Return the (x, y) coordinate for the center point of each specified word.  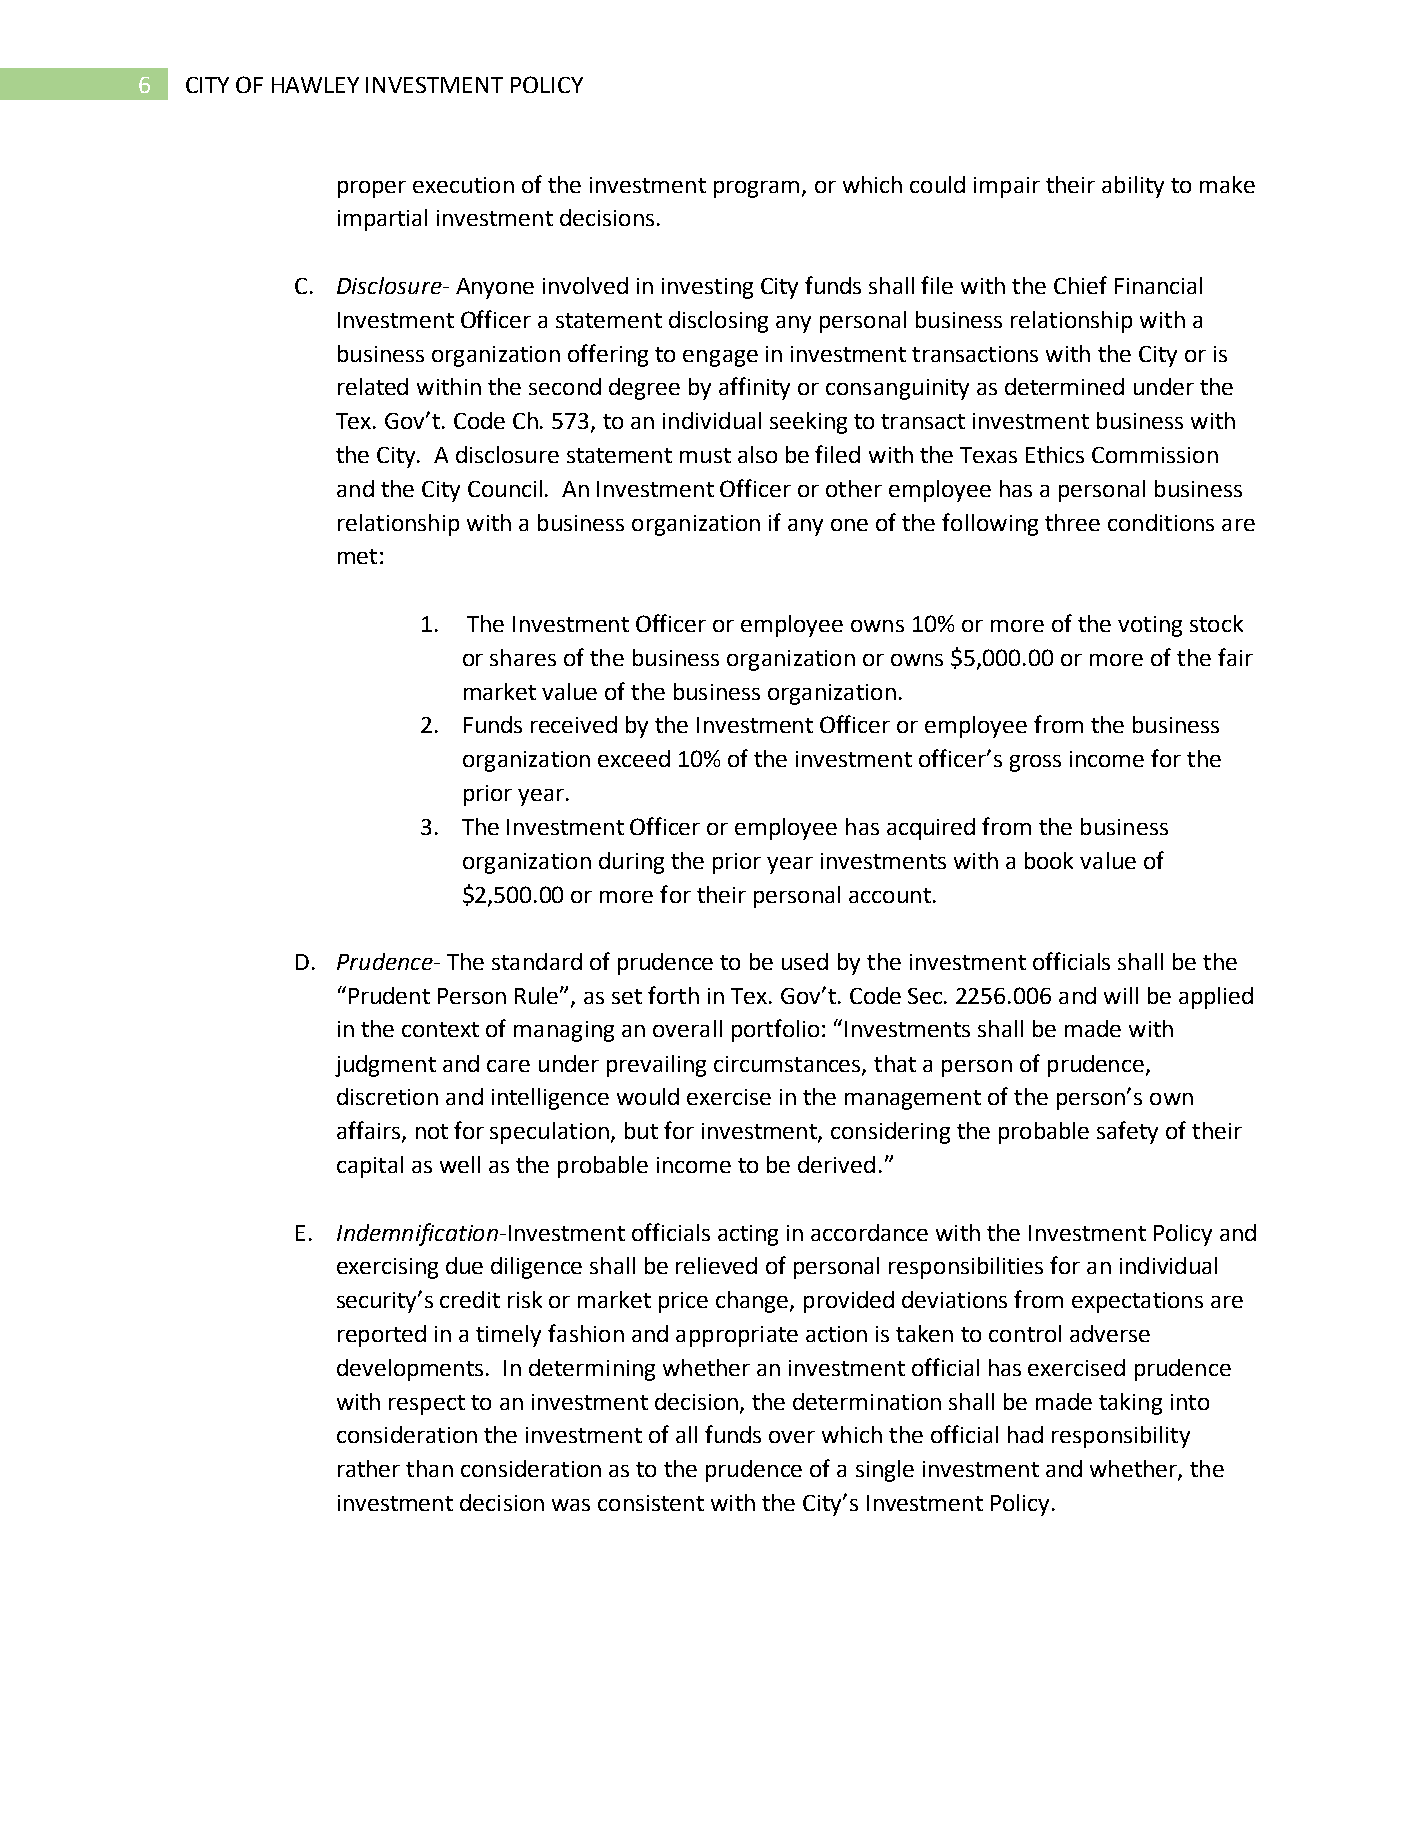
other (854, 488)
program (756, 189)
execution (463, 185)
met (357, 556)
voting (1150, 626)
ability (1133, 187)
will (1121, 995)
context (440, 1029)
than (429, 1468)
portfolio (775, 1030)
